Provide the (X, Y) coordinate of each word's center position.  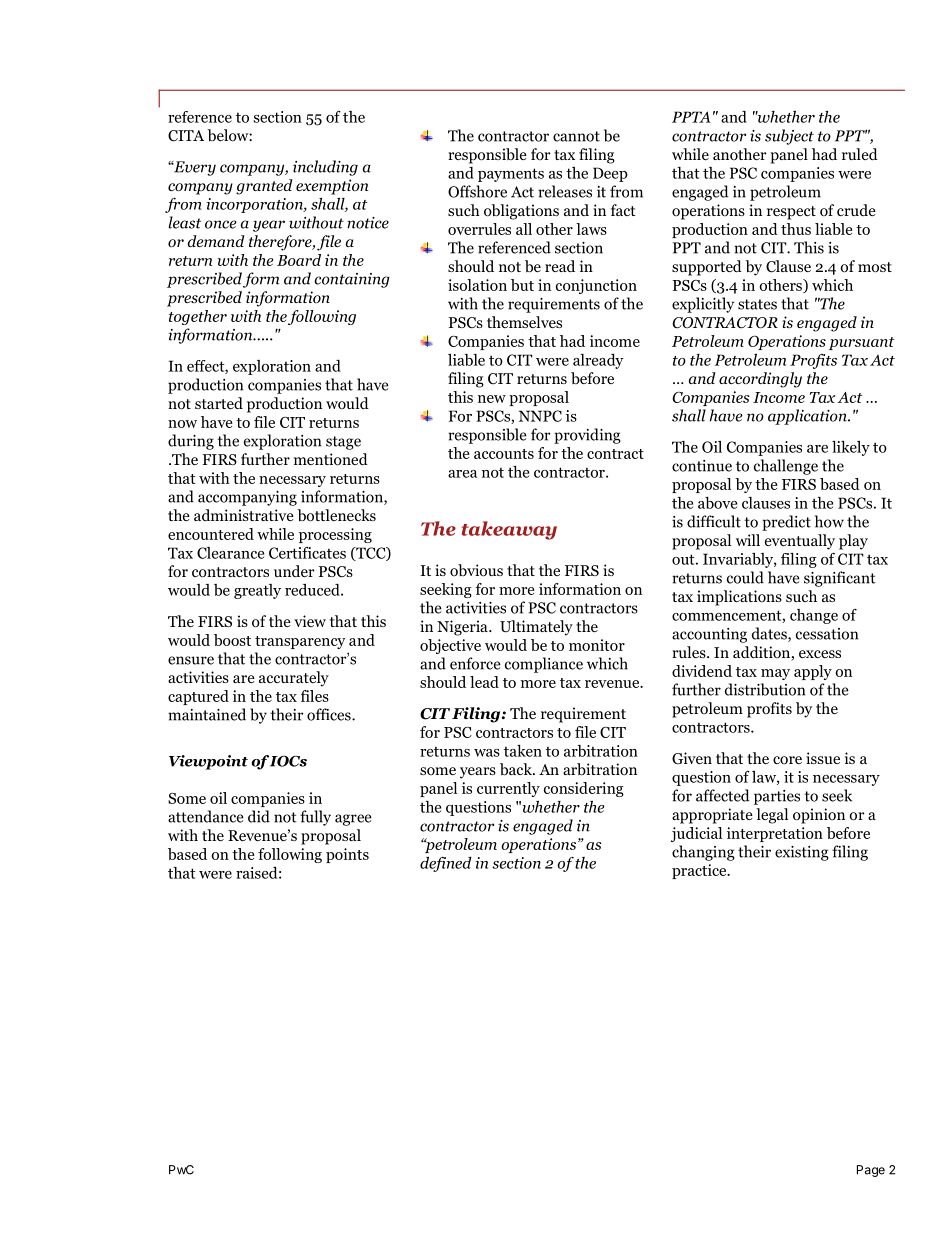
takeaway (509, 530)
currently (508, 789)
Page (871, 1171)
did (259, 816)
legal (772, 816)
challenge (786, 467)
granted (264, 187)
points (347, 855)
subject (789, 137)
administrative (244, 515)
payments (511, 175)
